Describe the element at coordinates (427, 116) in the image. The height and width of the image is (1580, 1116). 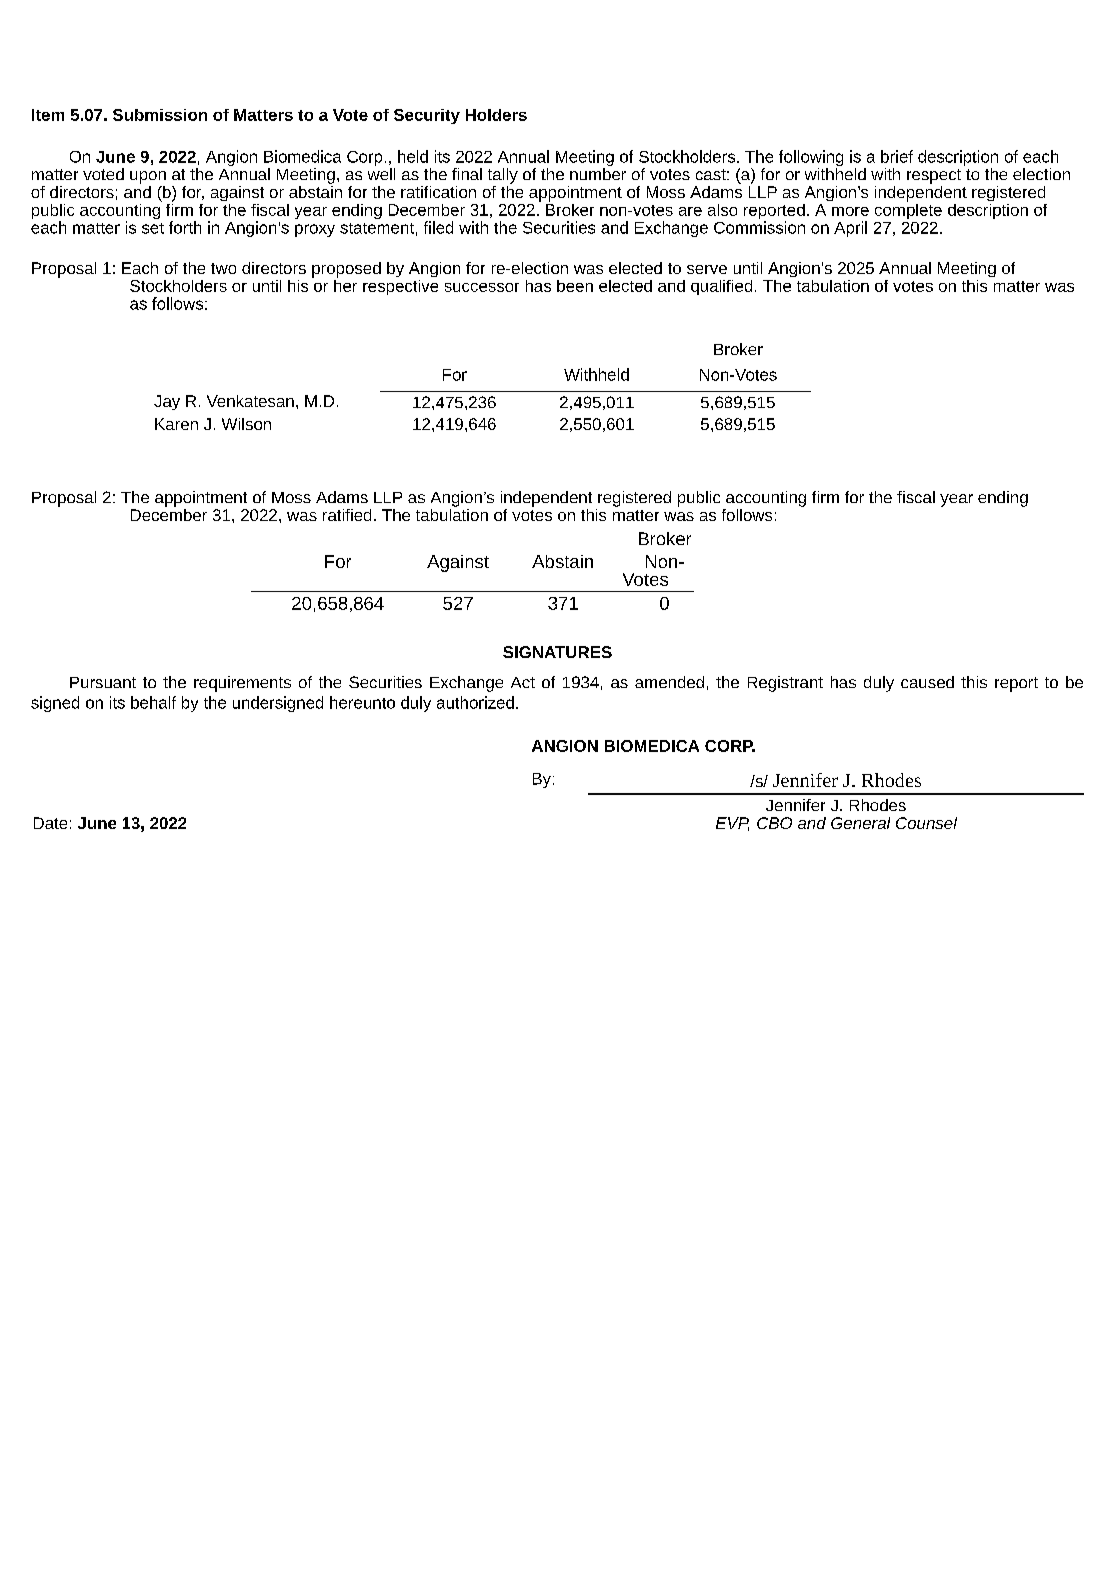
I see `Security` at that location.
